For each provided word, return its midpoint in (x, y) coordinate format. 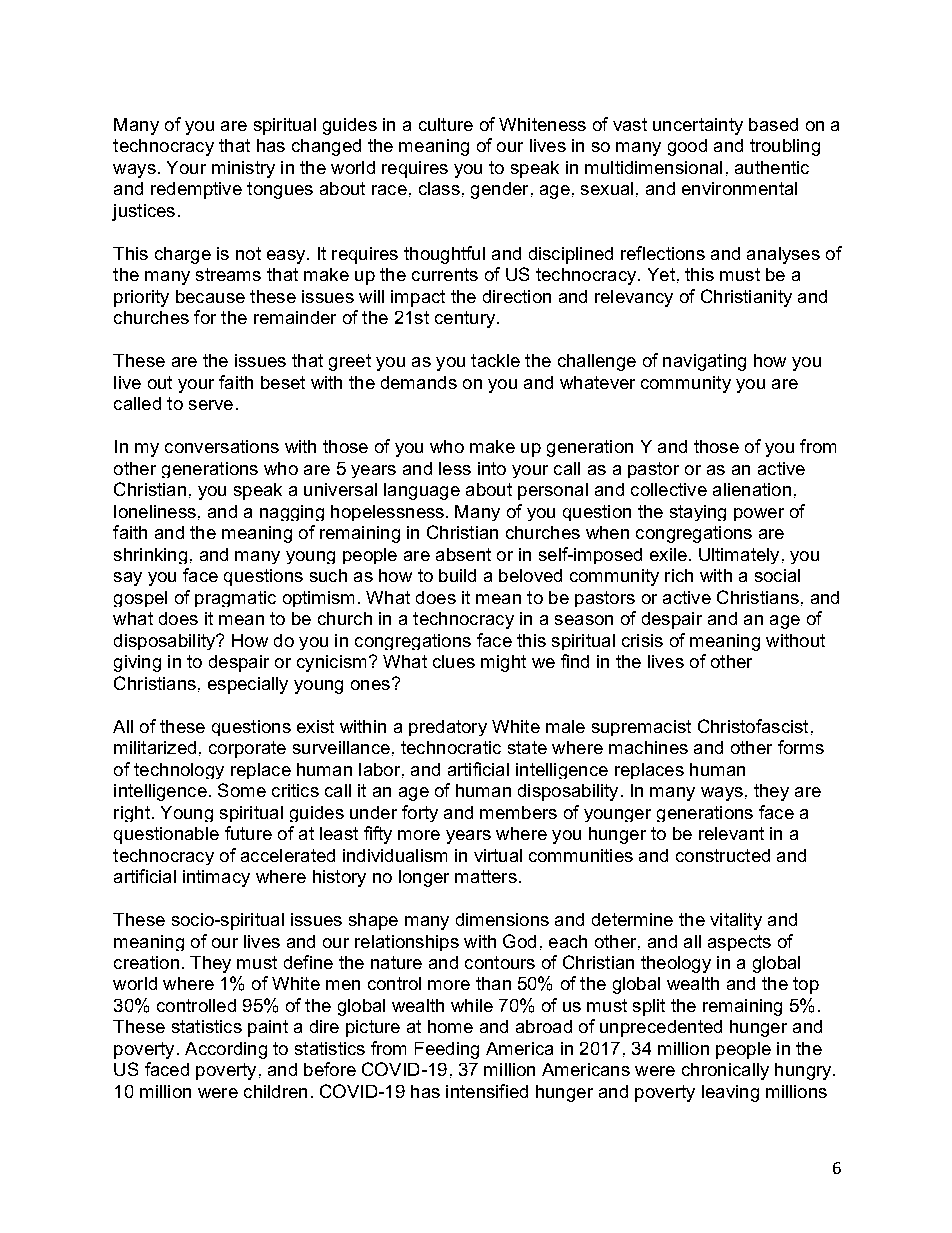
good (687, 147)
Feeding (447, 1050)
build (457, 575)
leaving (730, 1093)
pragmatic (235, 599)
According (226, 1050)
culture (446, 124)
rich (679, 575)
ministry (243, 169)
